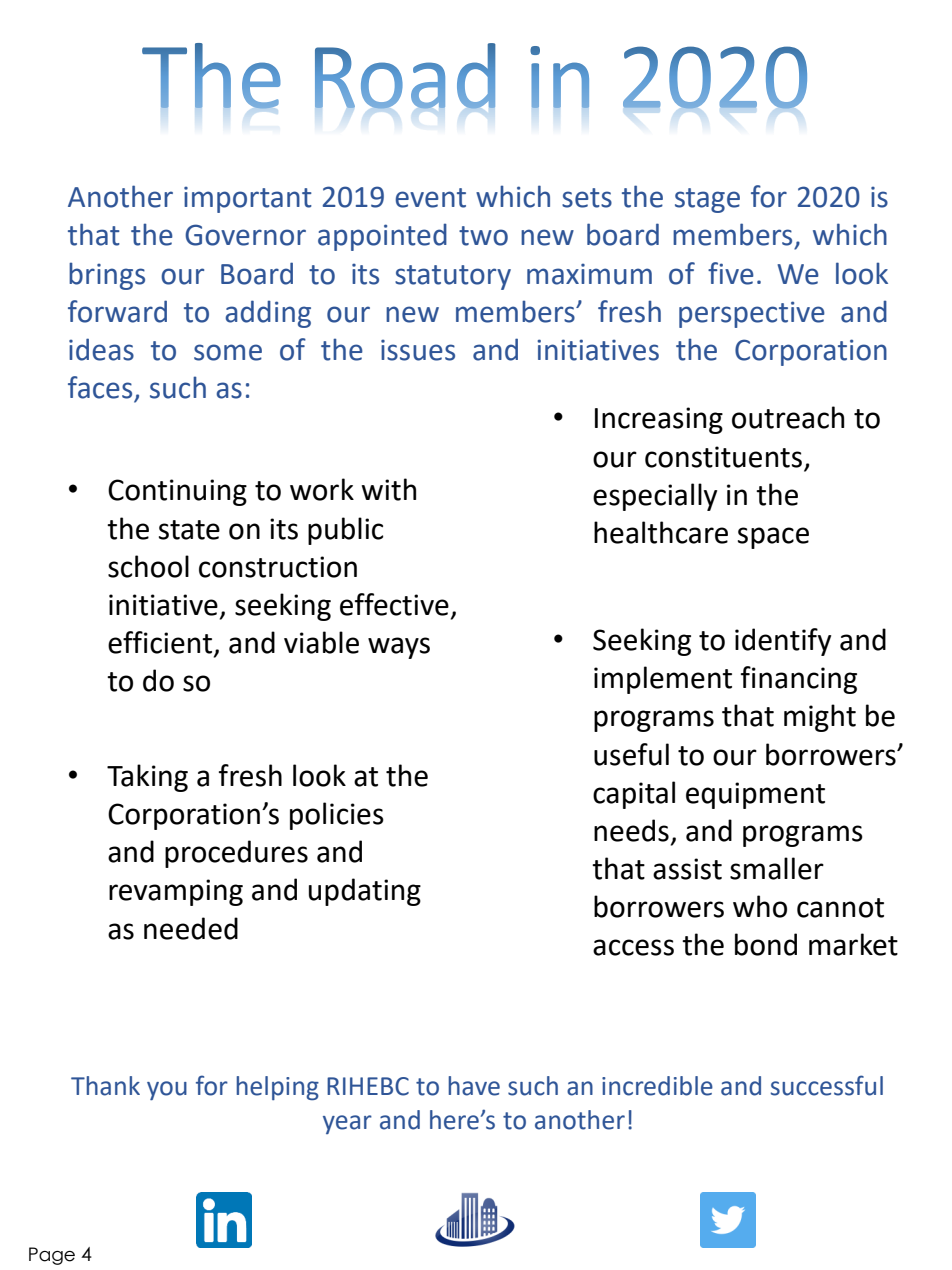  I want to click on who, so click(760, 906).
